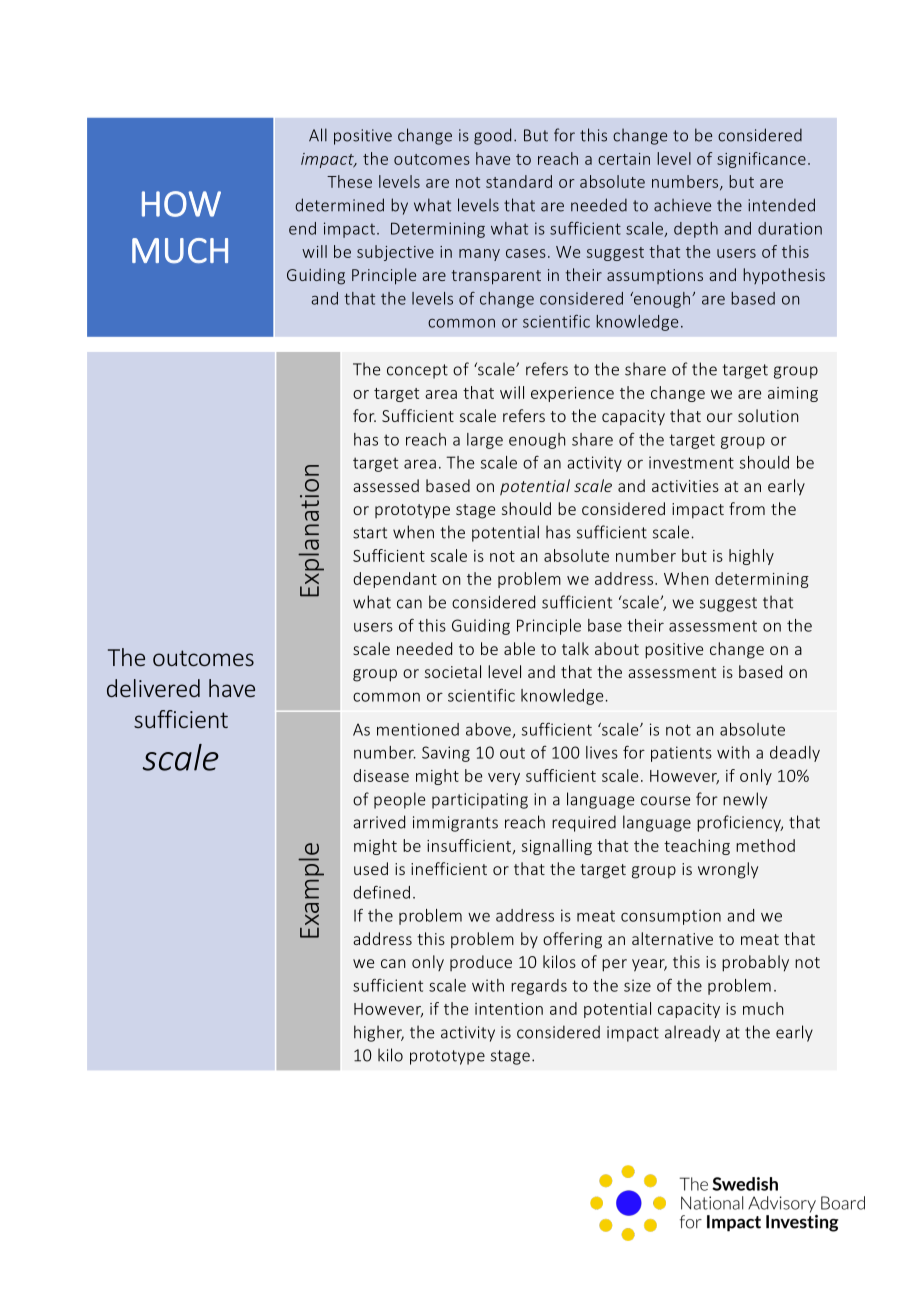 Image resolution: width=924 pixels, height=1308 pixels. What do you see at coordinates (509, 1009) in the screenshot?
I see `intention` at bounding box center [509, 1009].
